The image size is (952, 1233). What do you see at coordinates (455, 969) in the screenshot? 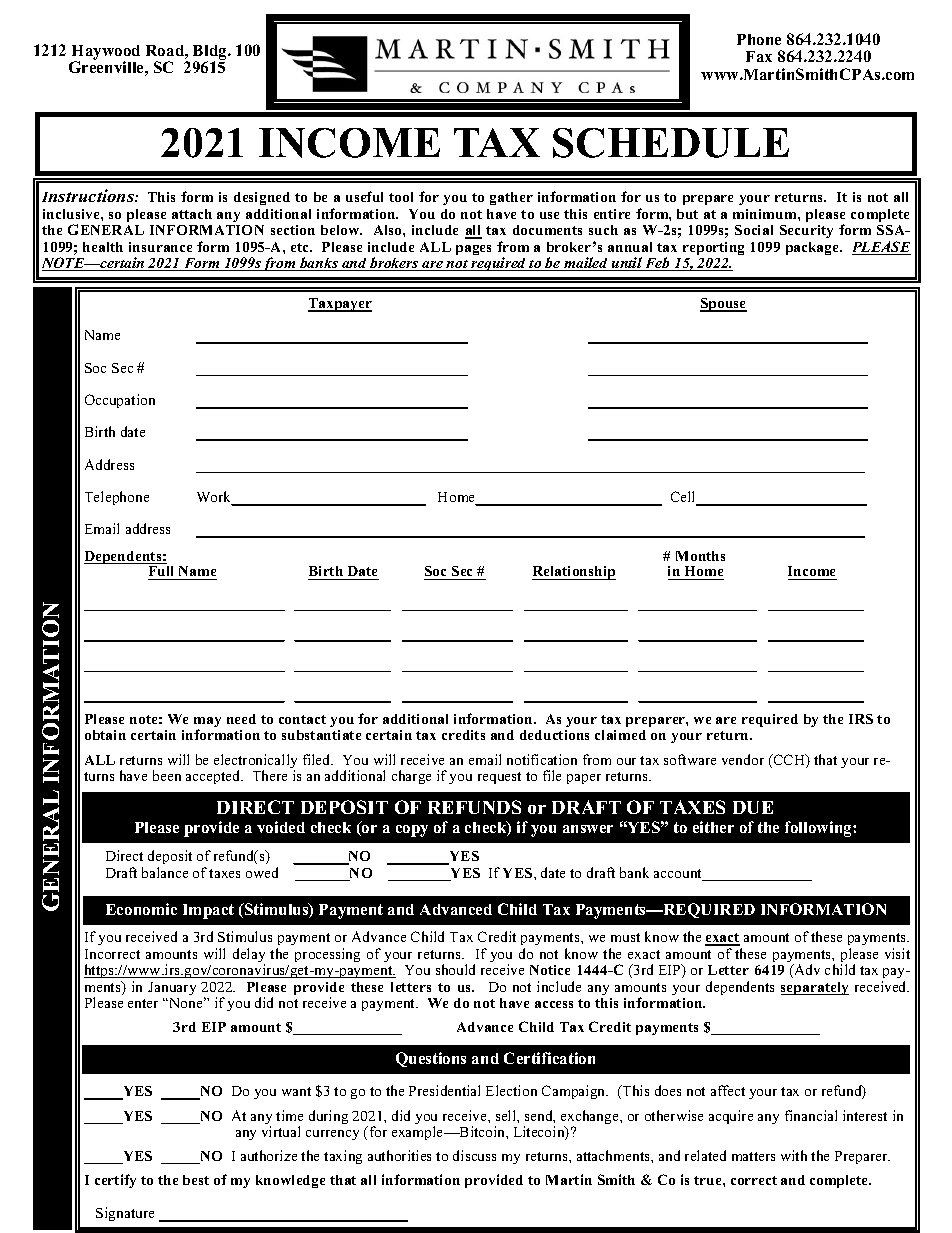
I see `should` at bounding box center [455, 969].
